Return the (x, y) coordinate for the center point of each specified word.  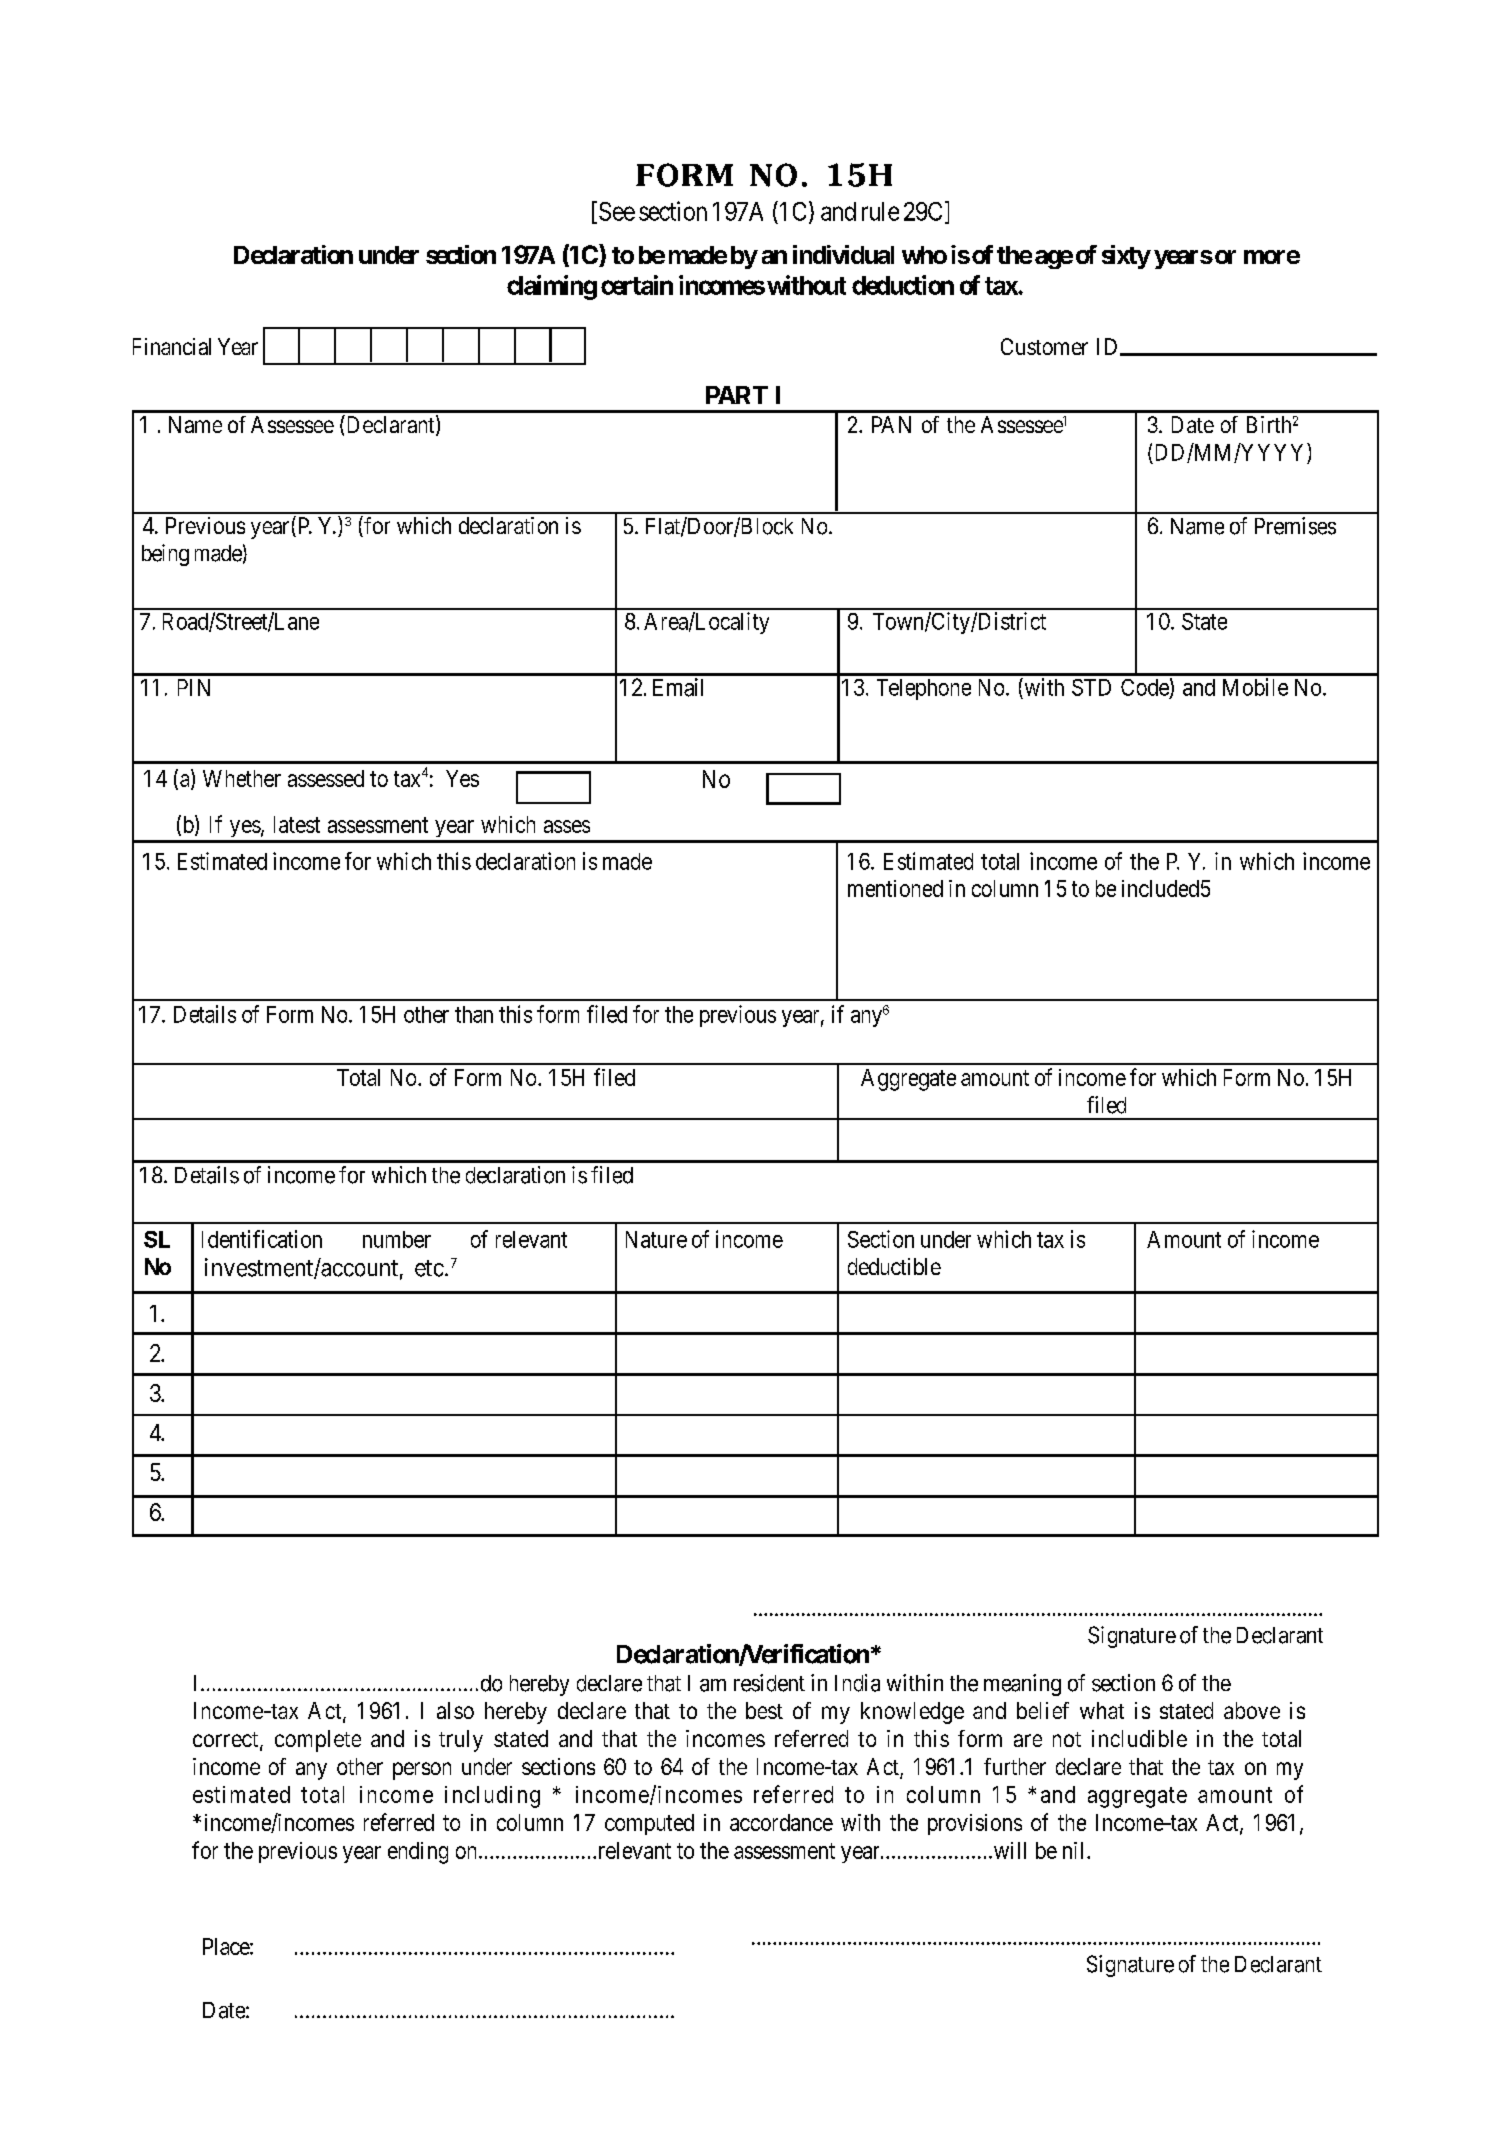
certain (637, 285)
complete (318, 1741)
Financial (172, 346)
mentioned (895, 888)
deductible (894, 1266)
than (474, 1014)
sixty (1126, 257)
